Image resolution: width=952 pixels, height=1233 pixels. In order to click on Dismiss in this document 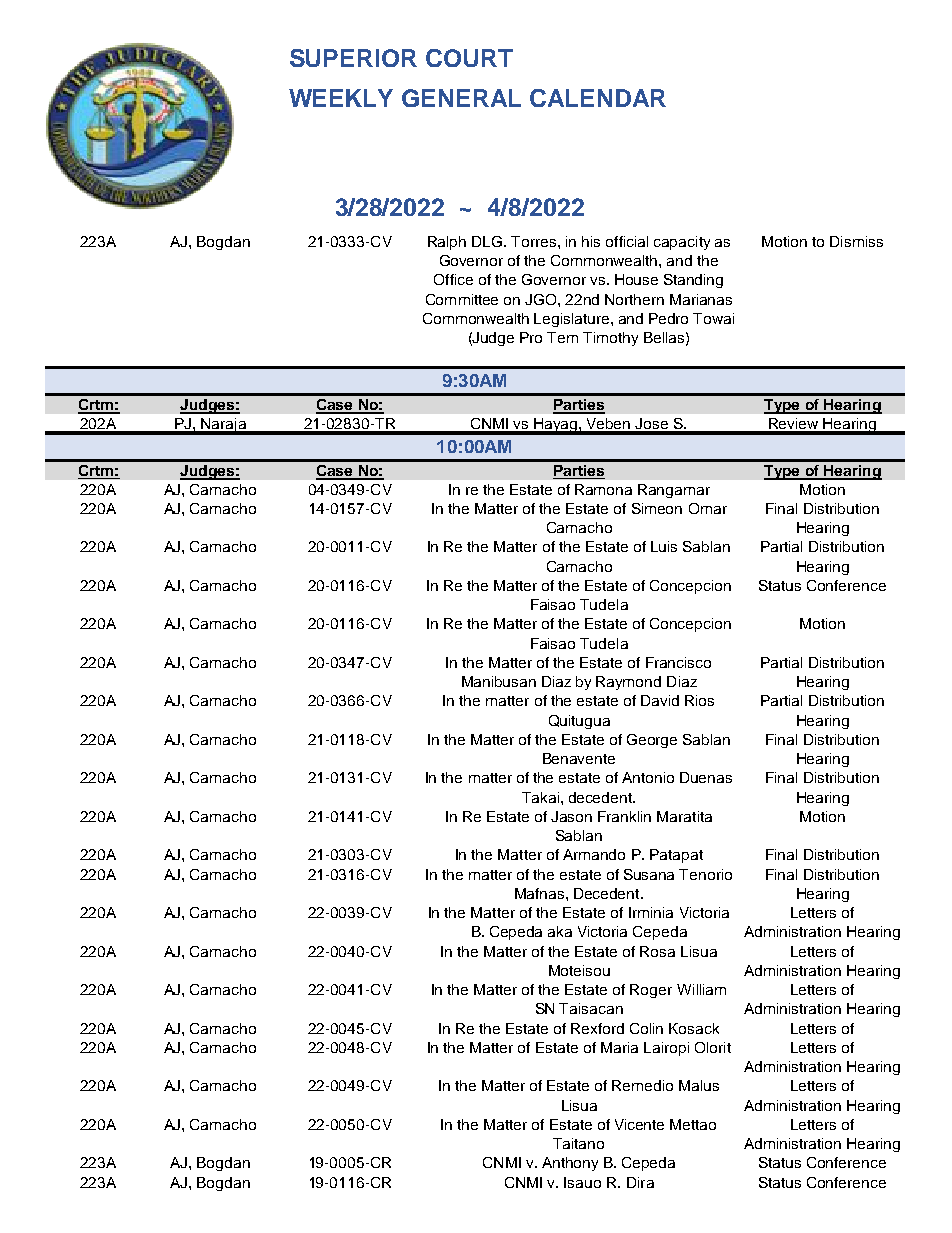, I will do `click(856, 241)`.
